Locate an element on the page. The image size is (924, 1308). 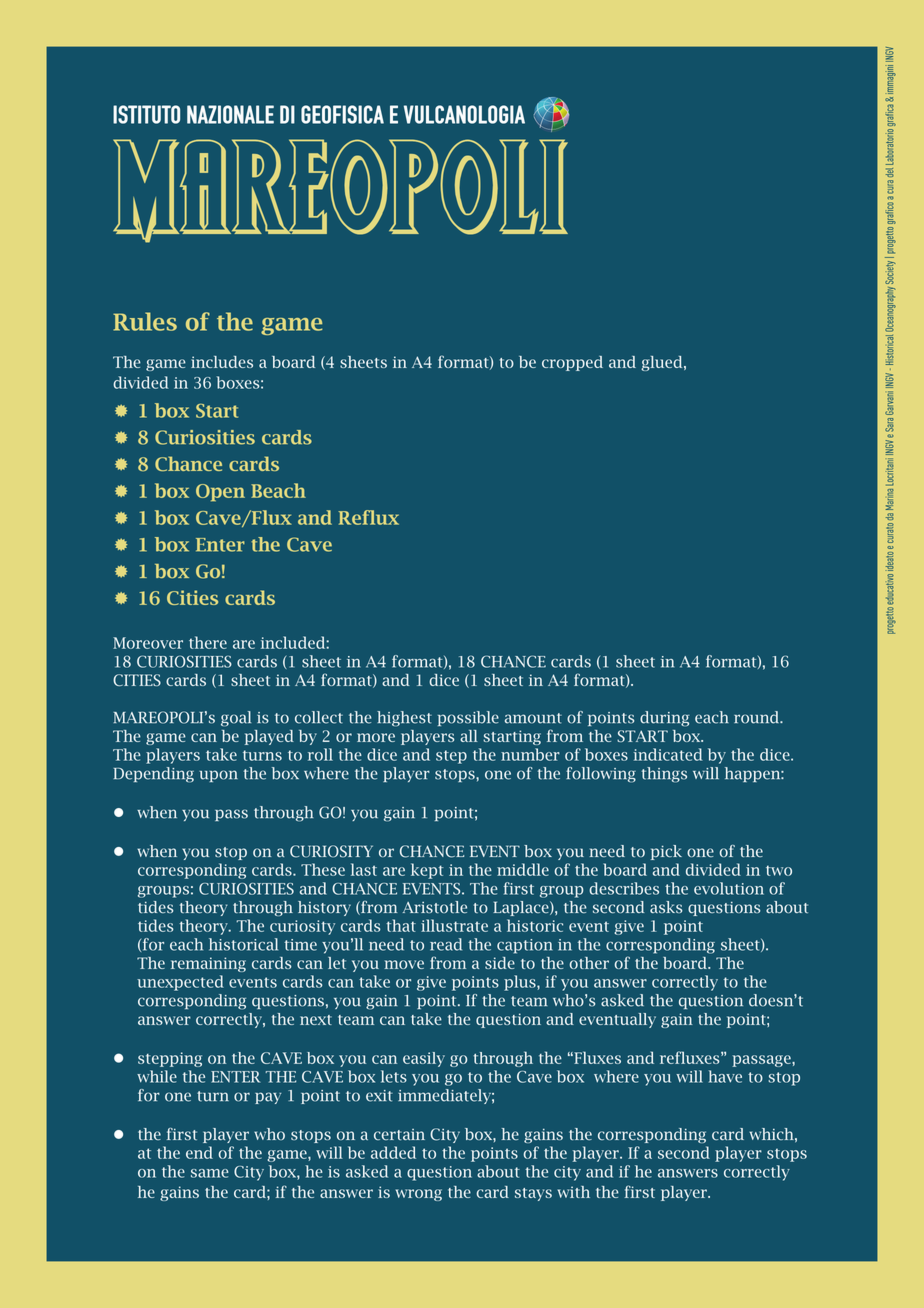
Rules is located at coordinates (145, 321).
